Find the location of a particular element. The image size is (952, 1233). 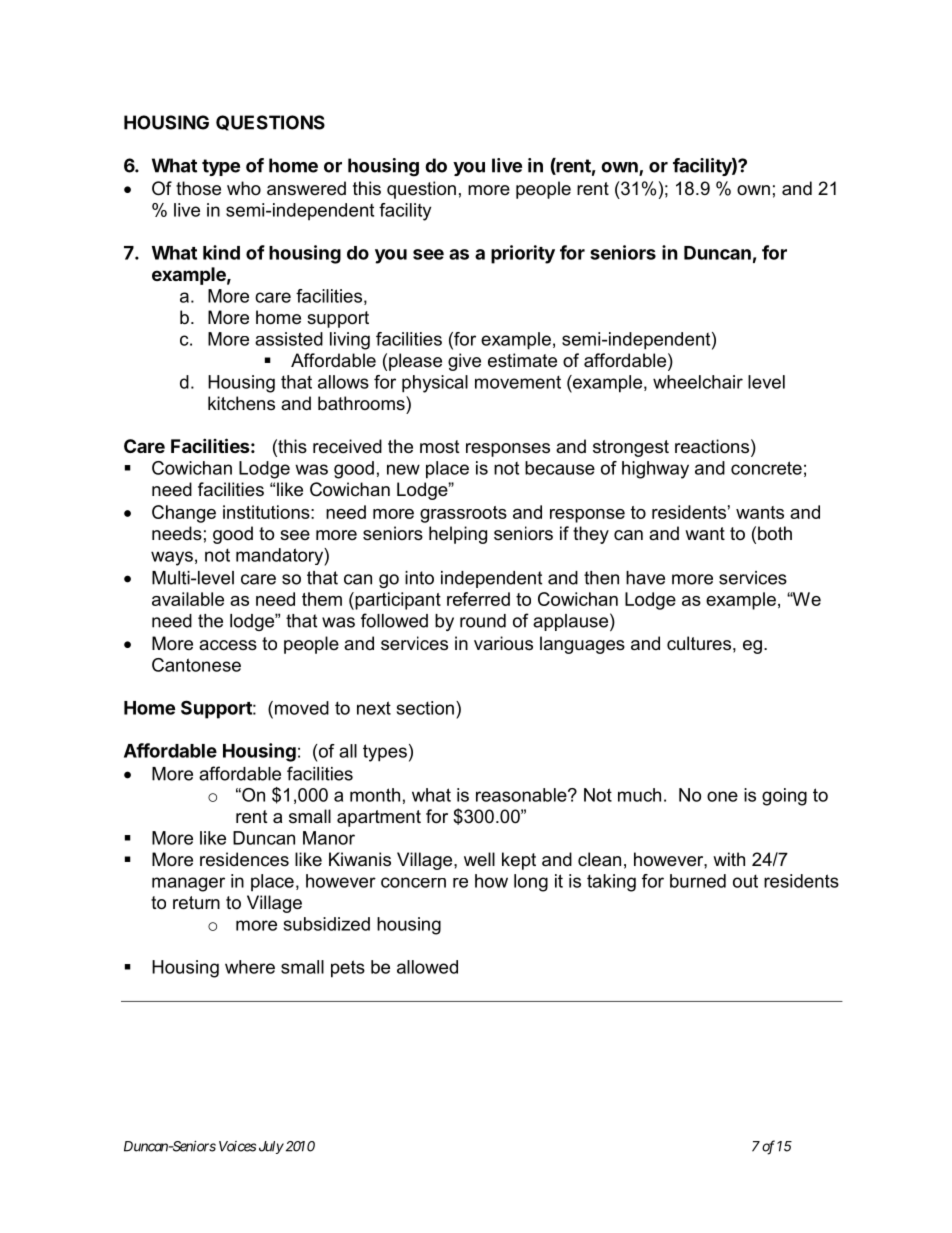

burned is located at coordinates (698, 881).
